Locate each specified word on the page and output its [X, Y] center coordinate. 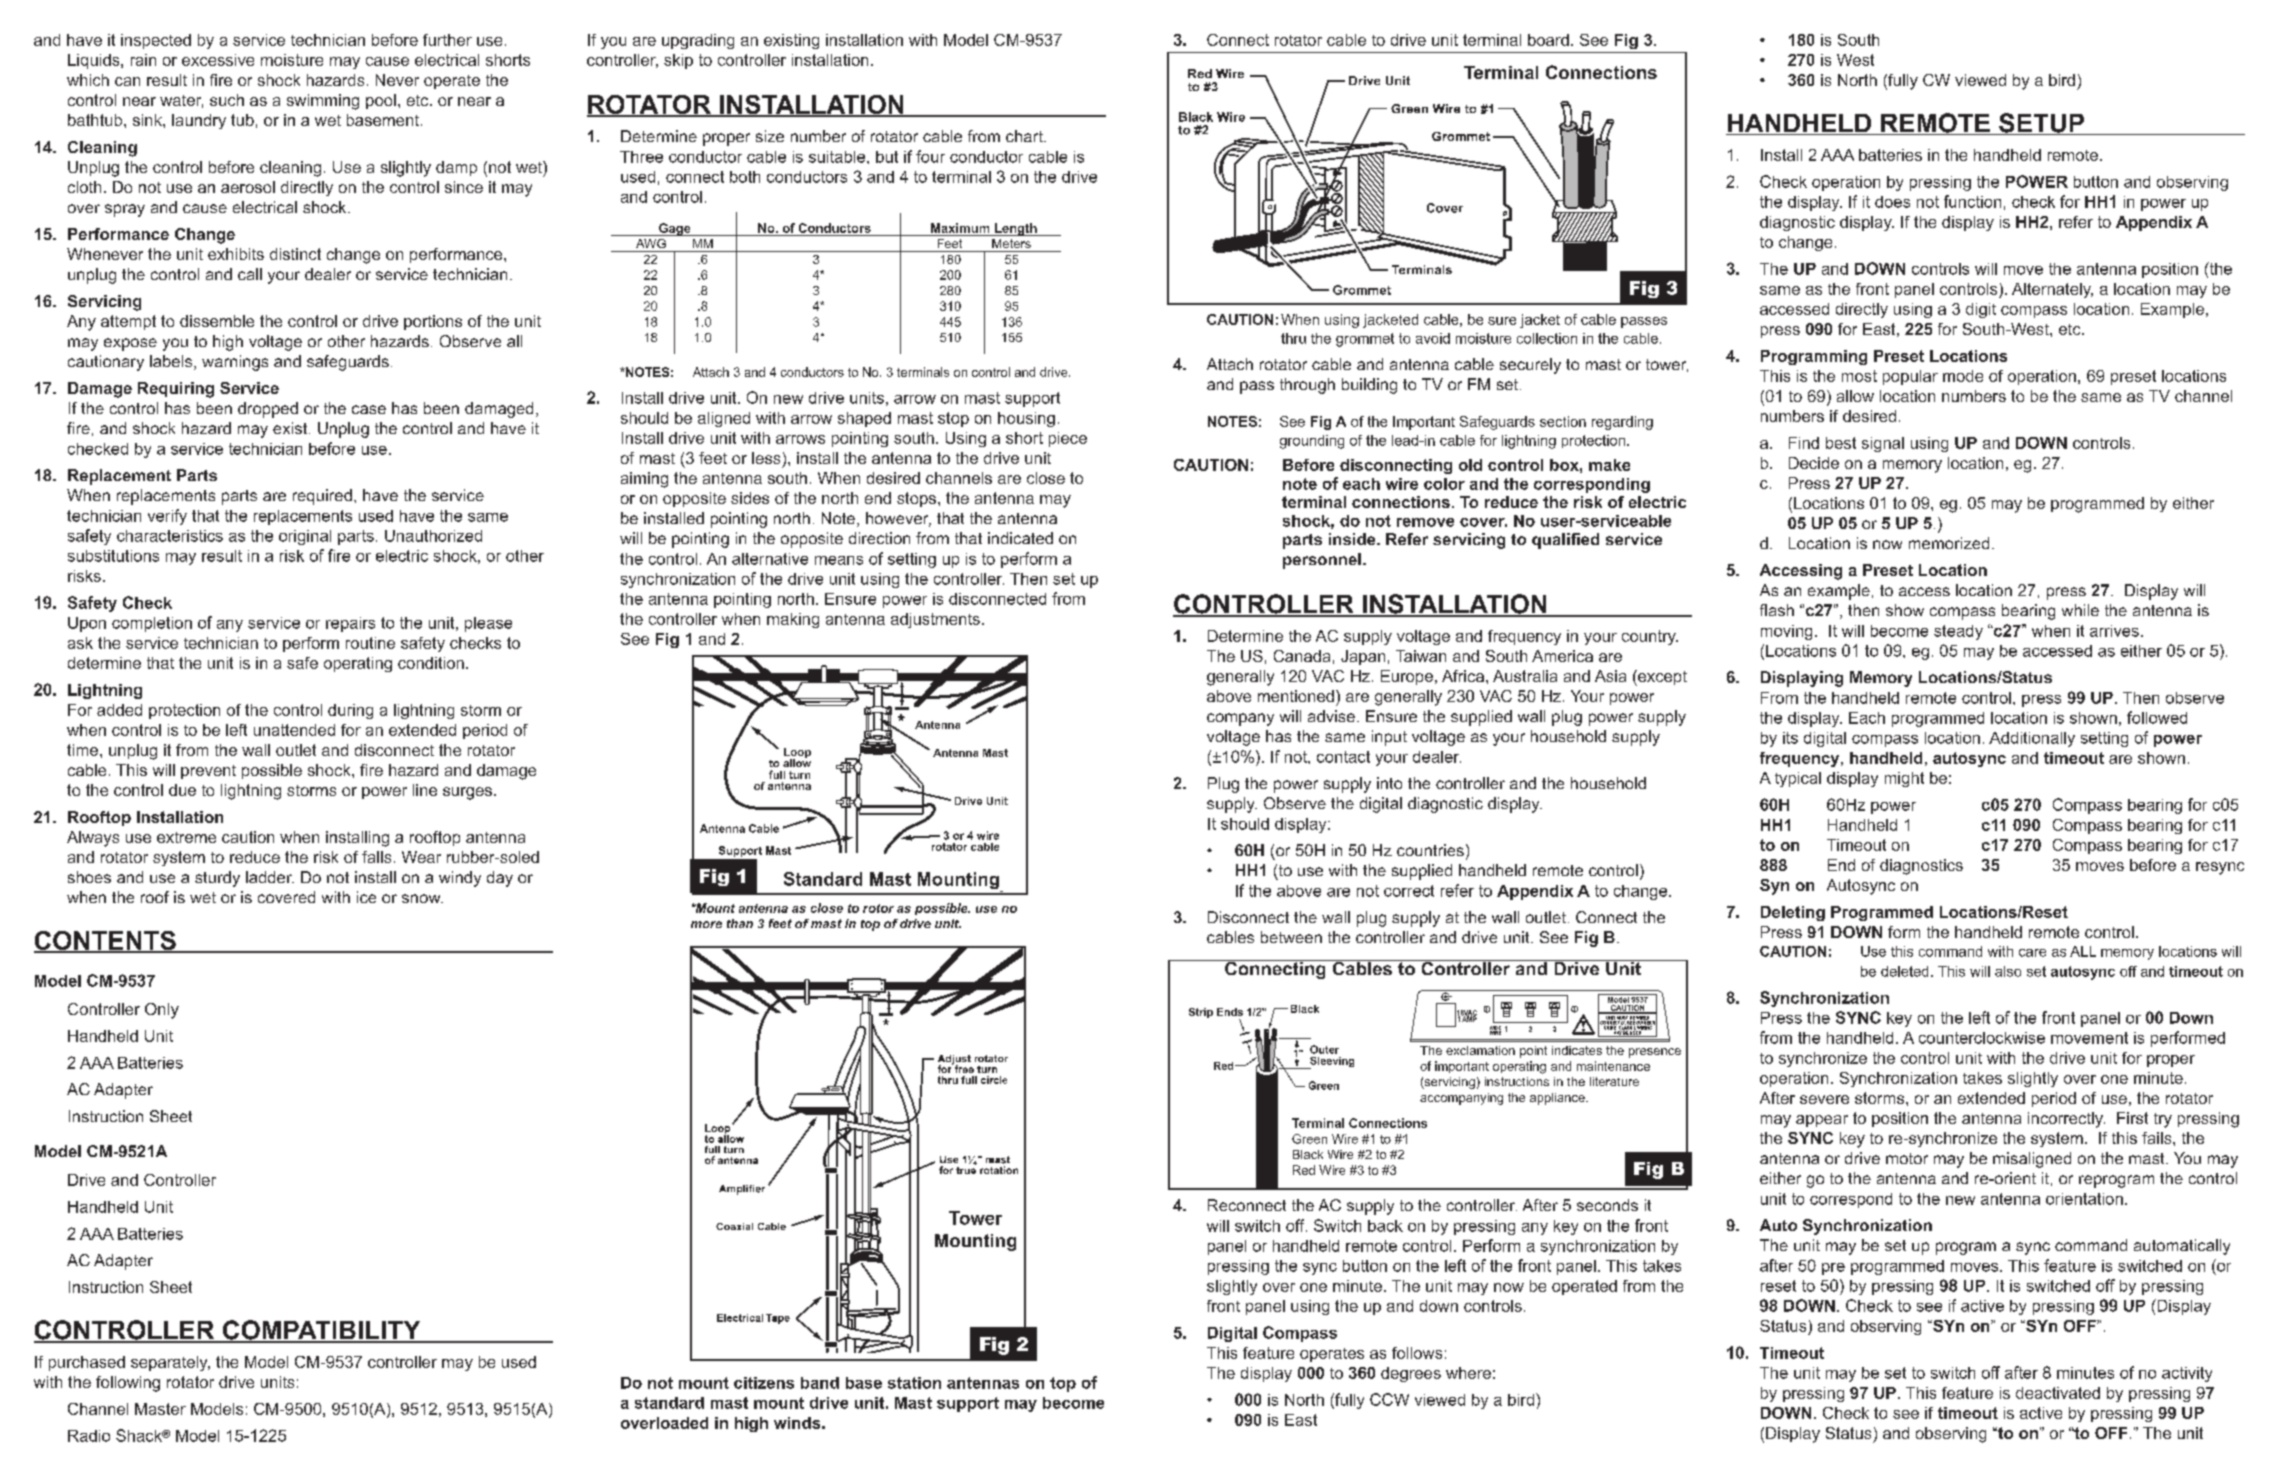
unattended [294, 730]
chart [1025, 136]
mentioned [1296, 696]
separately [170, 1363]
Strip [1201, 1013]
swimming [323, 102]
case [369, 409]
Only [162, 1011]
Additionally [2032, 739]
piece [1068, 439]
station [914, 1383]
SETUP [2041, 124]
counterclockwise [1982, 1038]
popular [1910, 377]
